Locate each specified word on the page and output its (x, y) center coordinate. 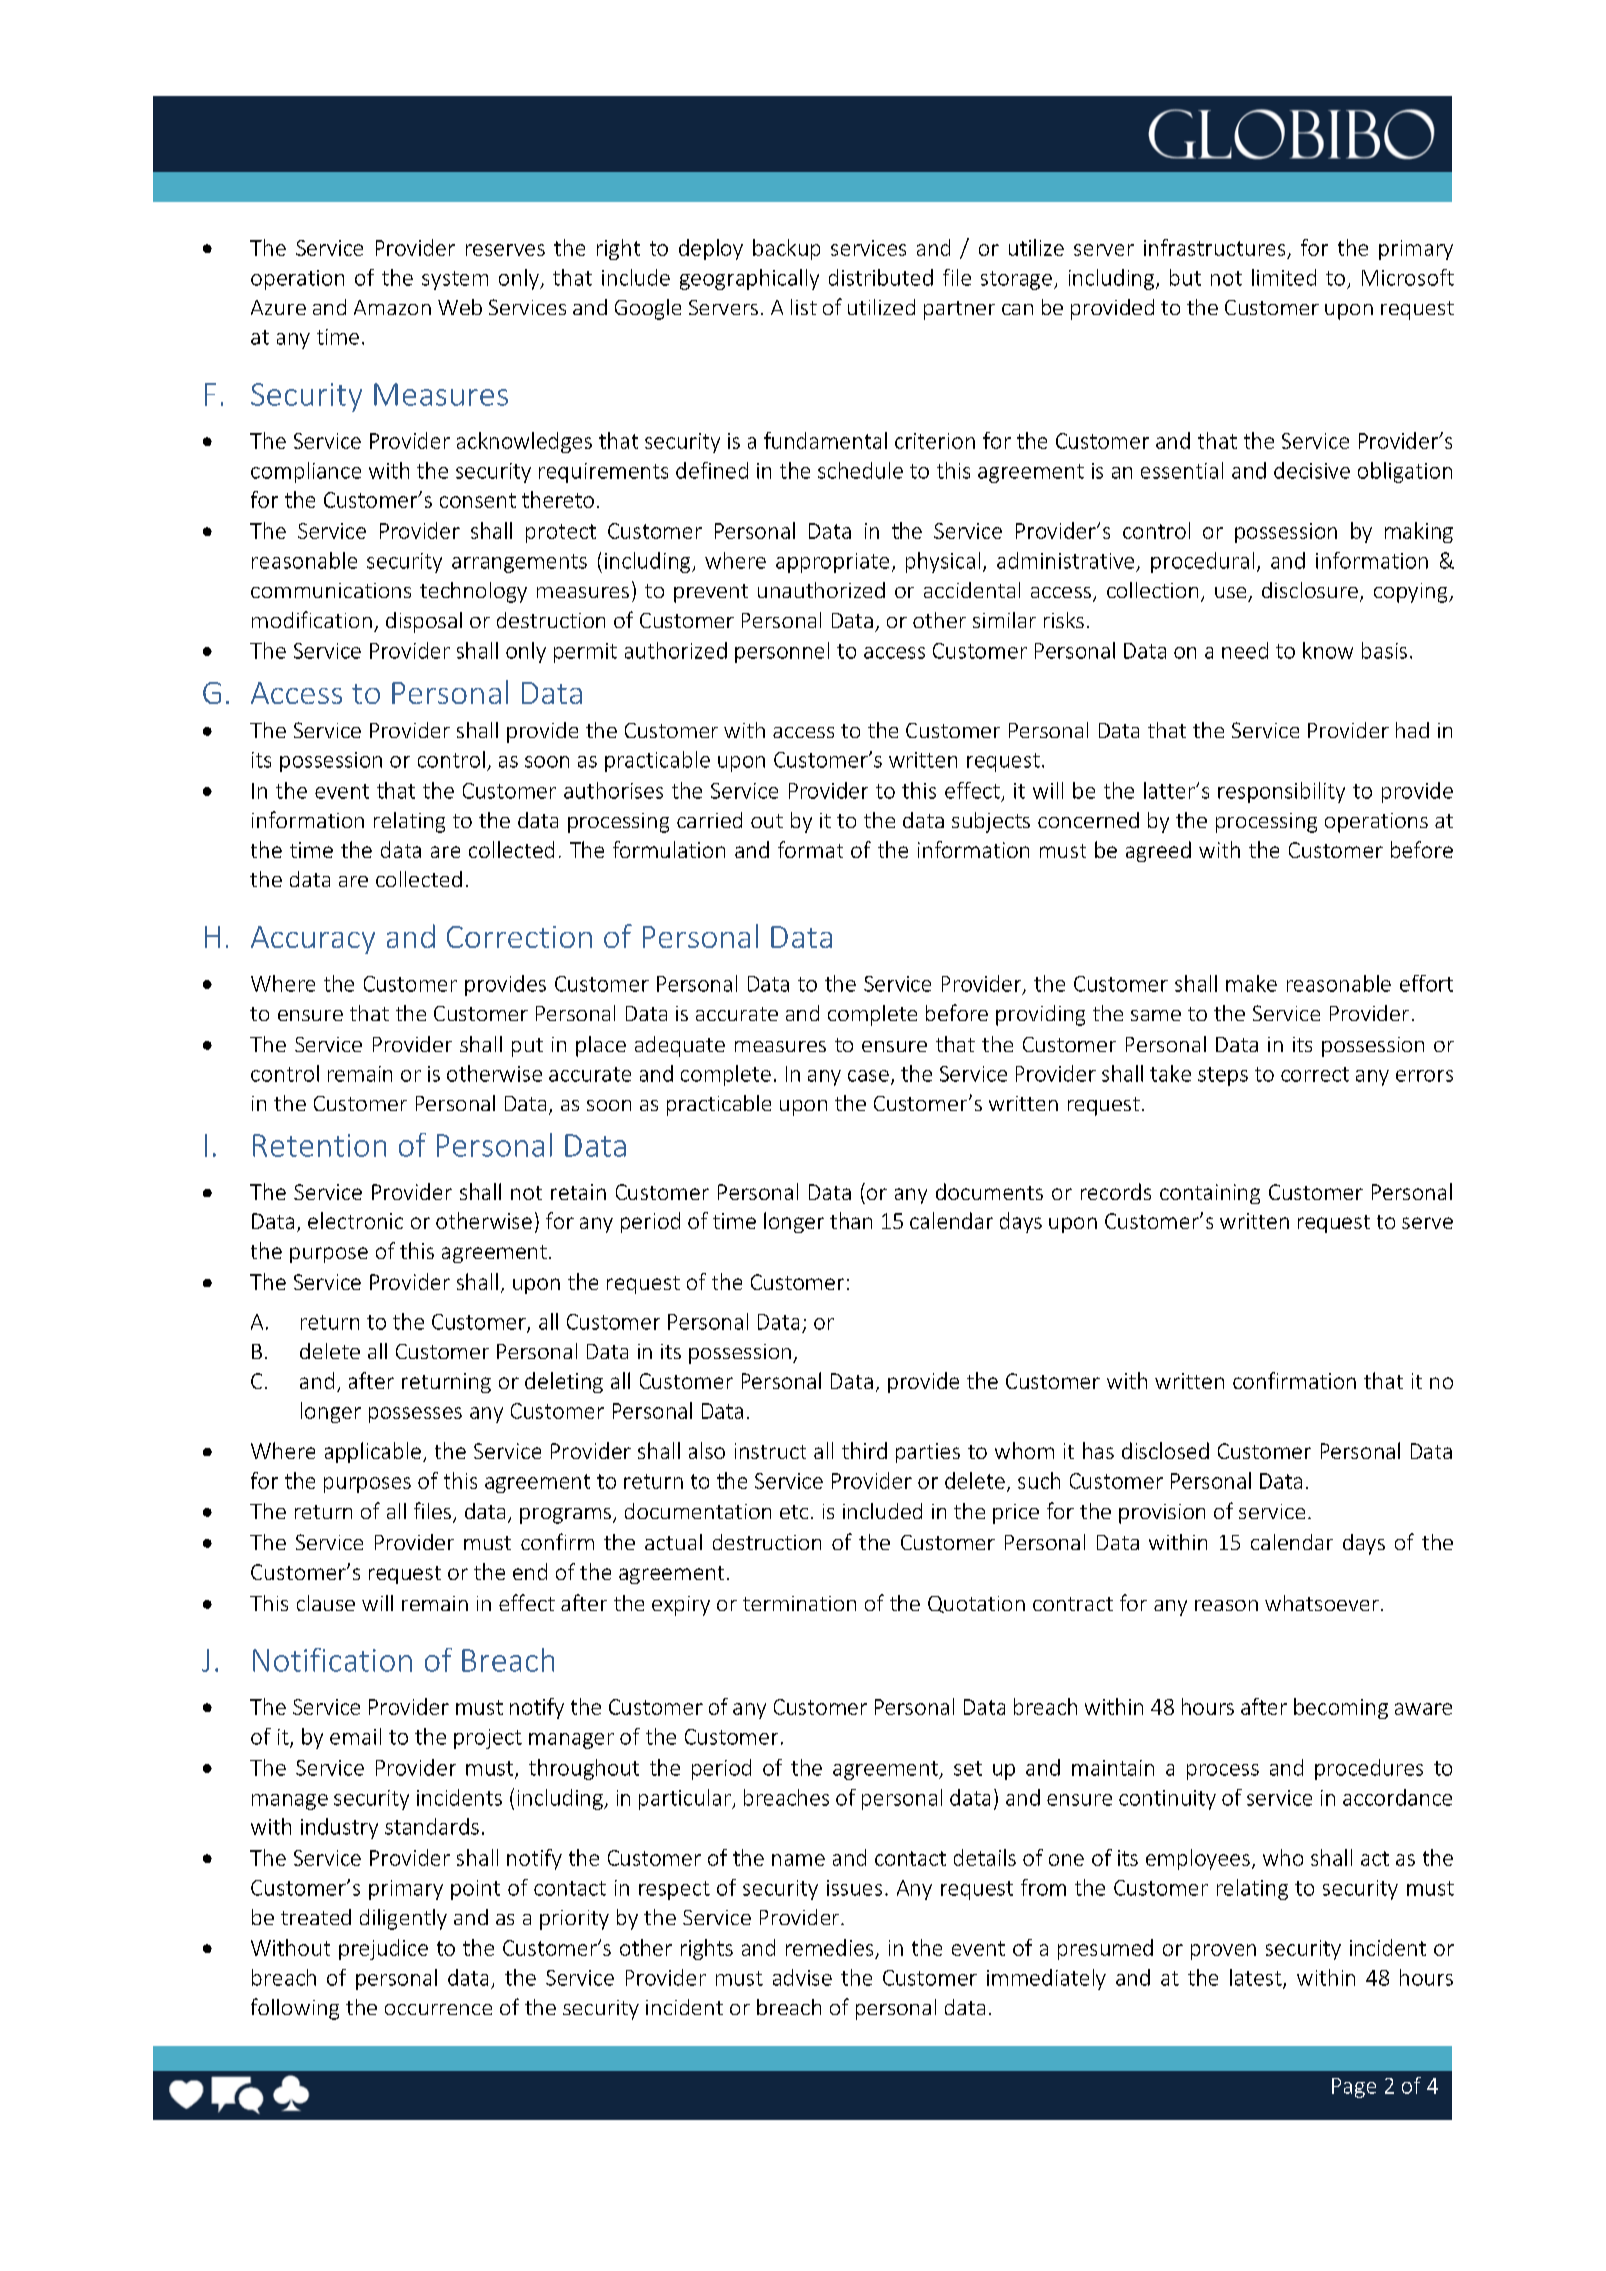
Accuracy (313, 940)
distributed (881, 277)
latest (1257, 1978)
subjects (991, 822)
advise (802, 1977)
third (864, 1450)
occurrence (438, 2009)
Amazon (392, 307)
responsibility (1281, 792)
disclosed (1165, 1450)
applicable (373, 1452)
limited (1284, 277)
